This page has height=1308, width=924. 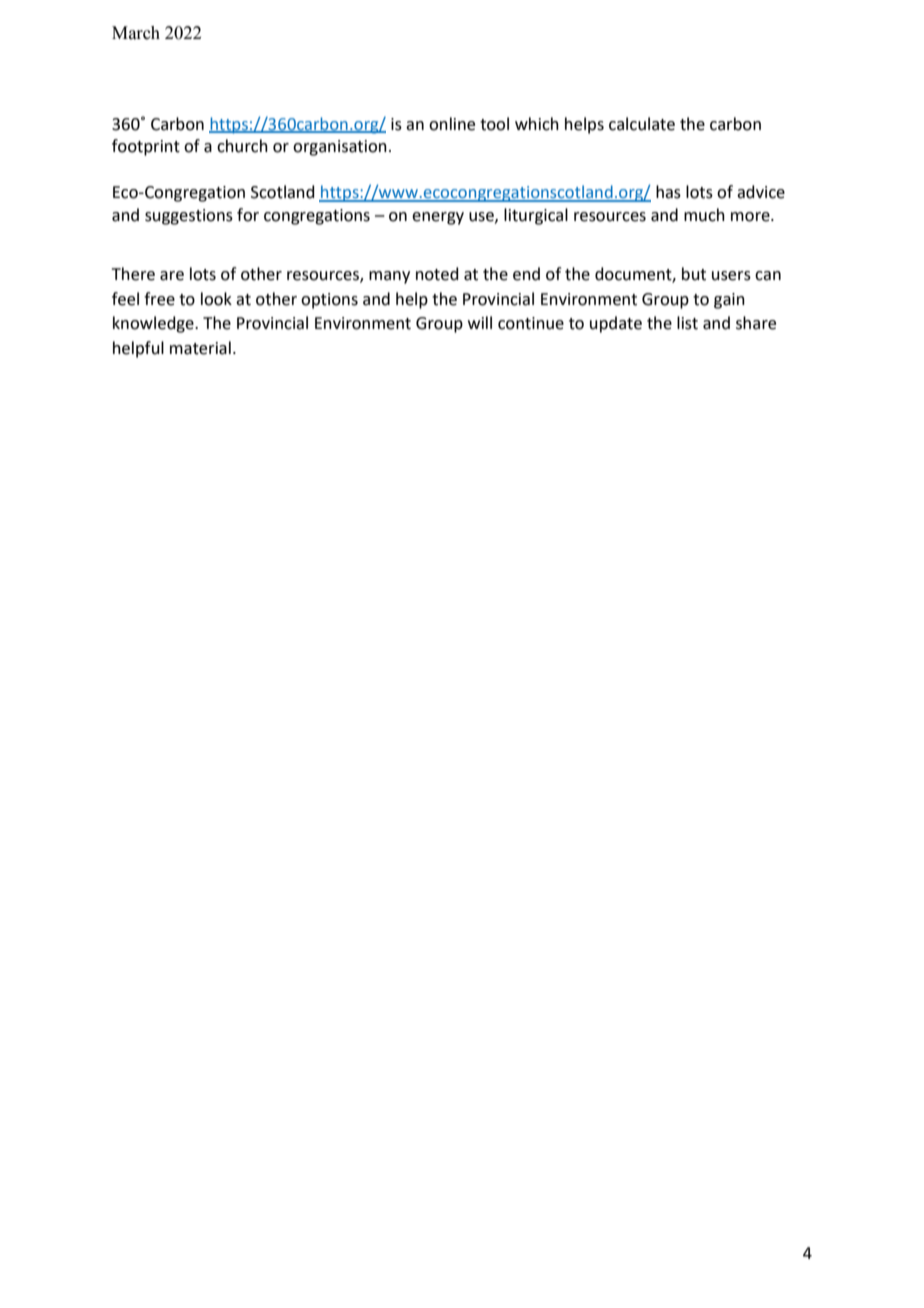 I want to click on suggestions, so click(x=189, y=217).
